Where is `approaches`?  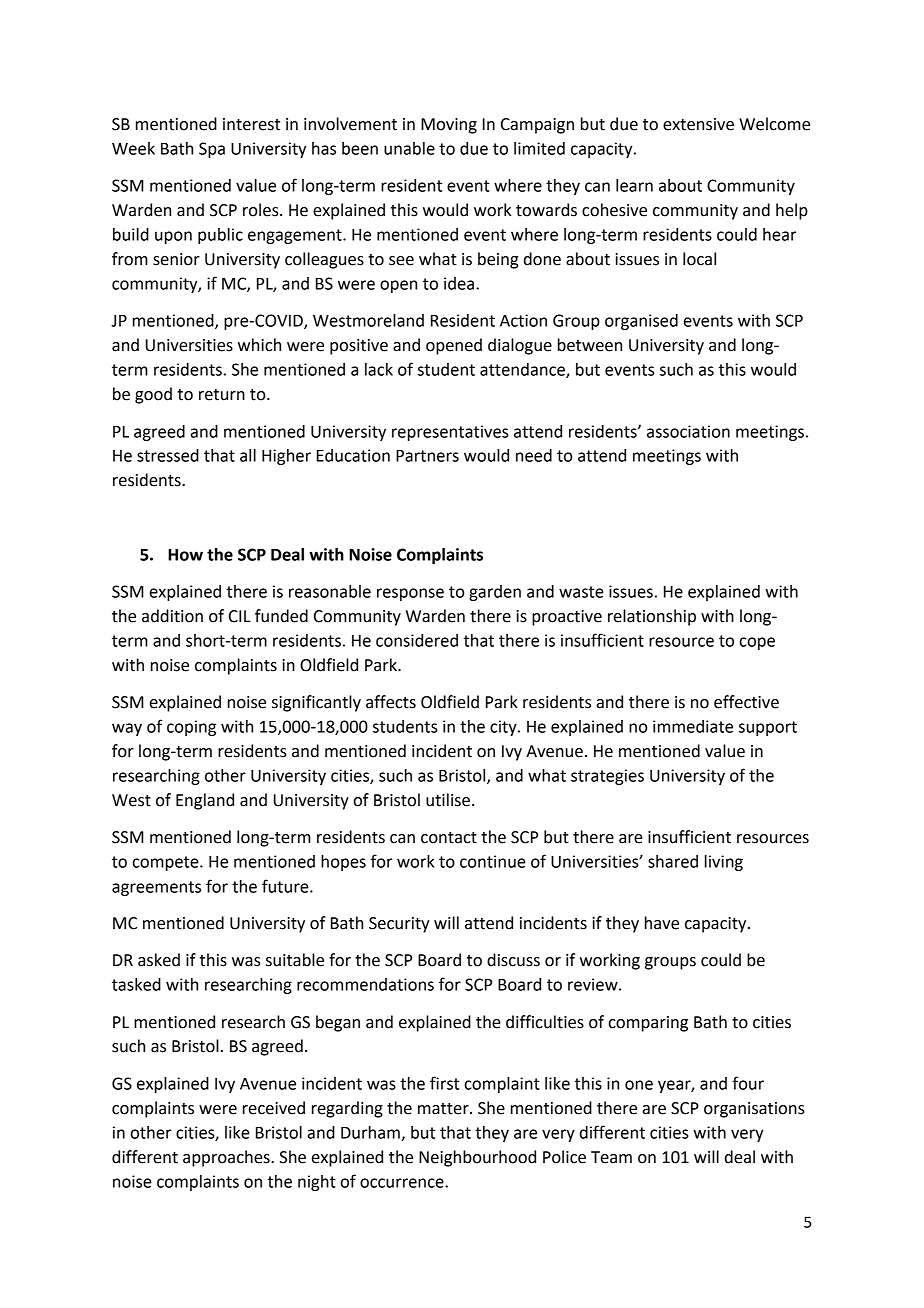
approaches is located at coordinates (227, 1158).
